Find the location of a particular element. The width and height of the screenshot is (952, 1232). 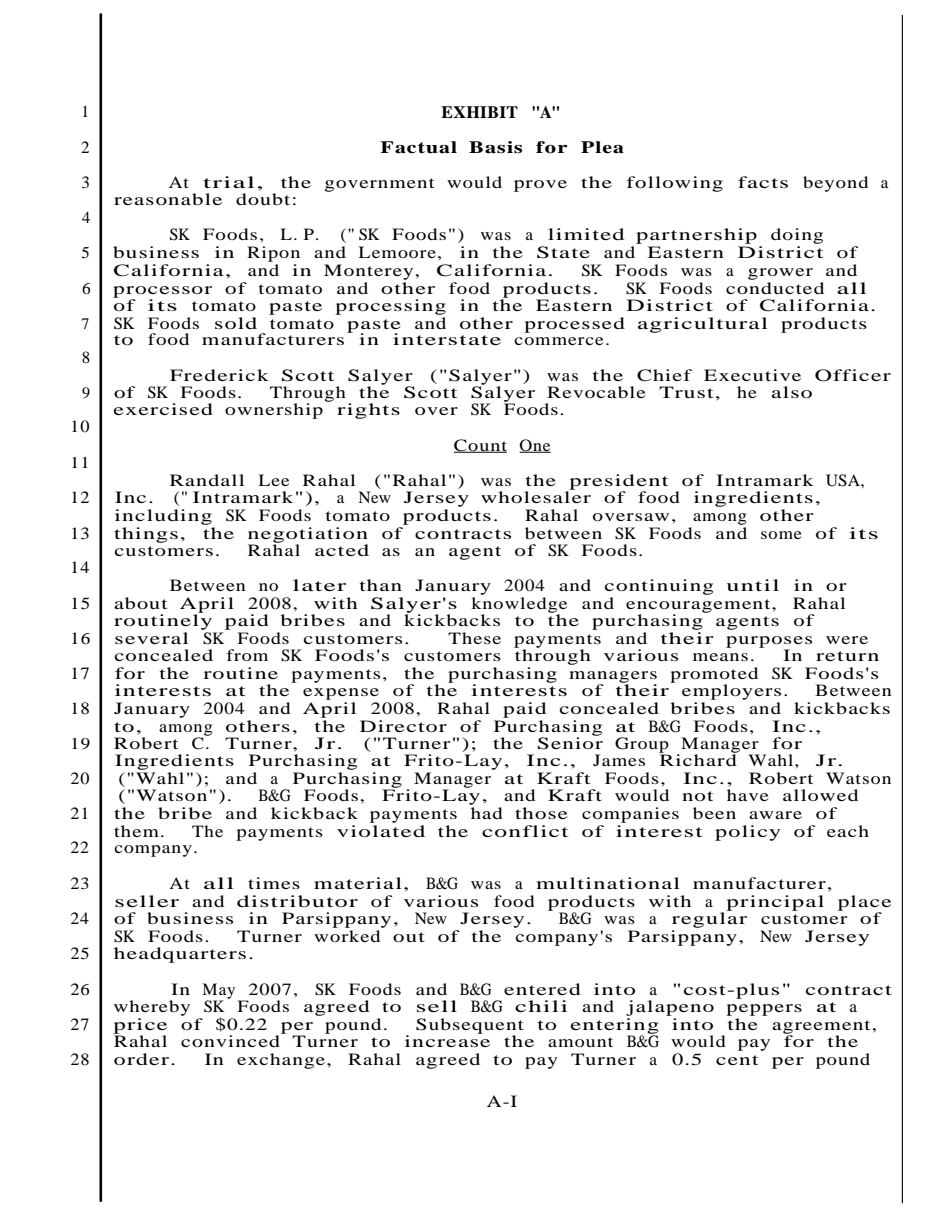

facts is located at coordinates (763, 182).
